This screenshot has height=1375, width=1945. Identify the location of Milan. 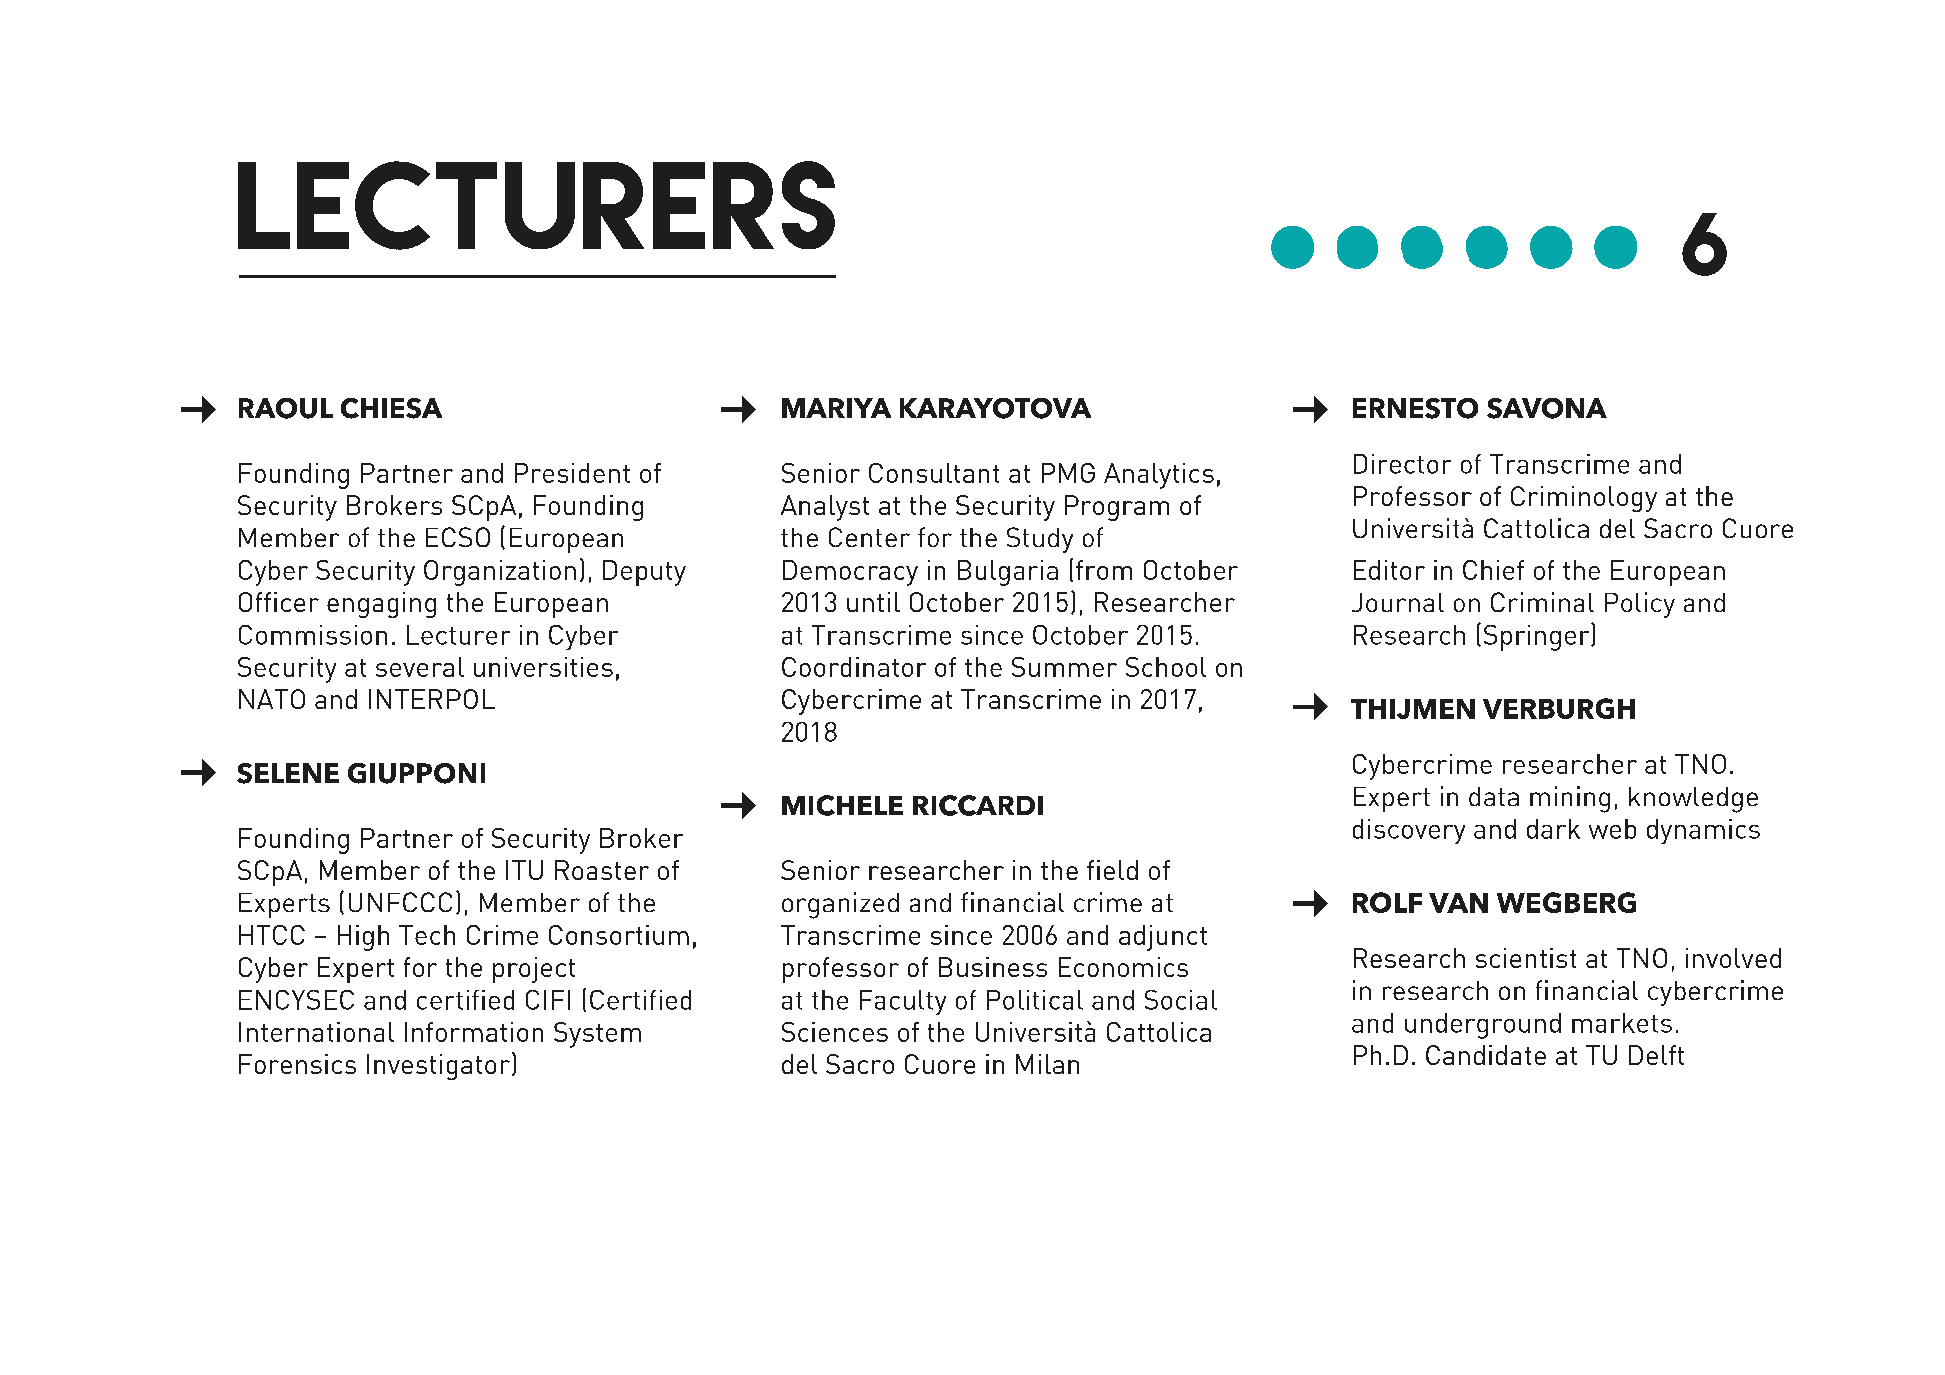
(1047, 1064).
